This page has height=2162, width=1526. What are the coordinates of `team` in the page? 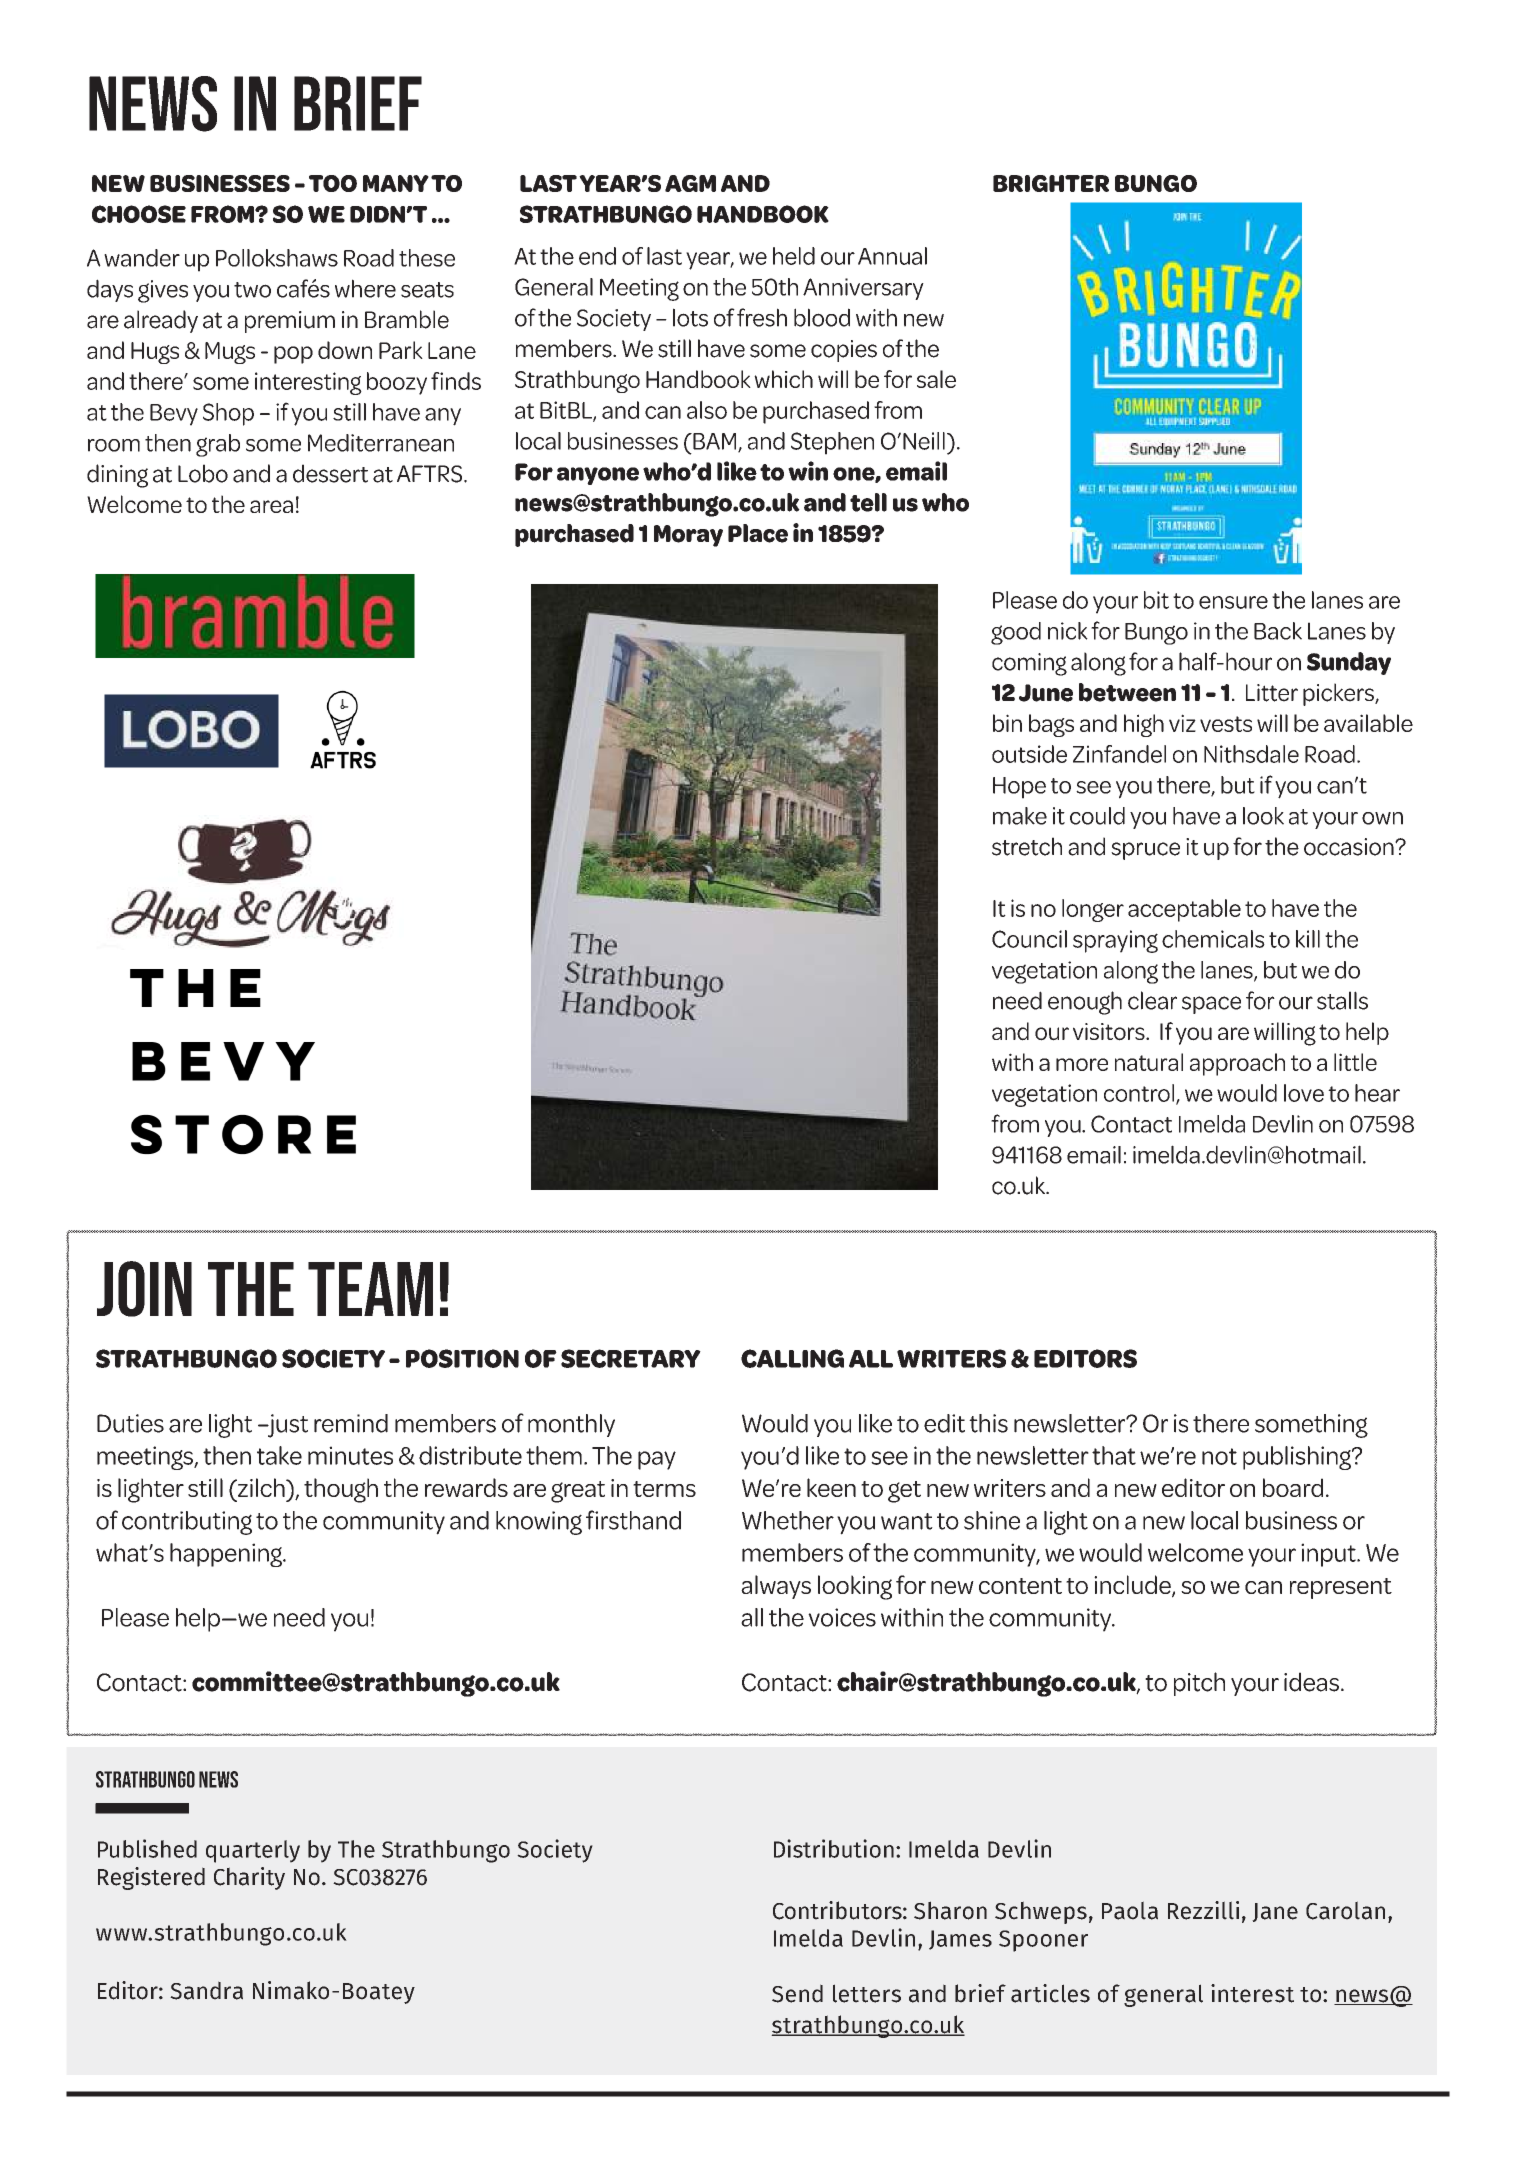 It's located at (370, 1289).
